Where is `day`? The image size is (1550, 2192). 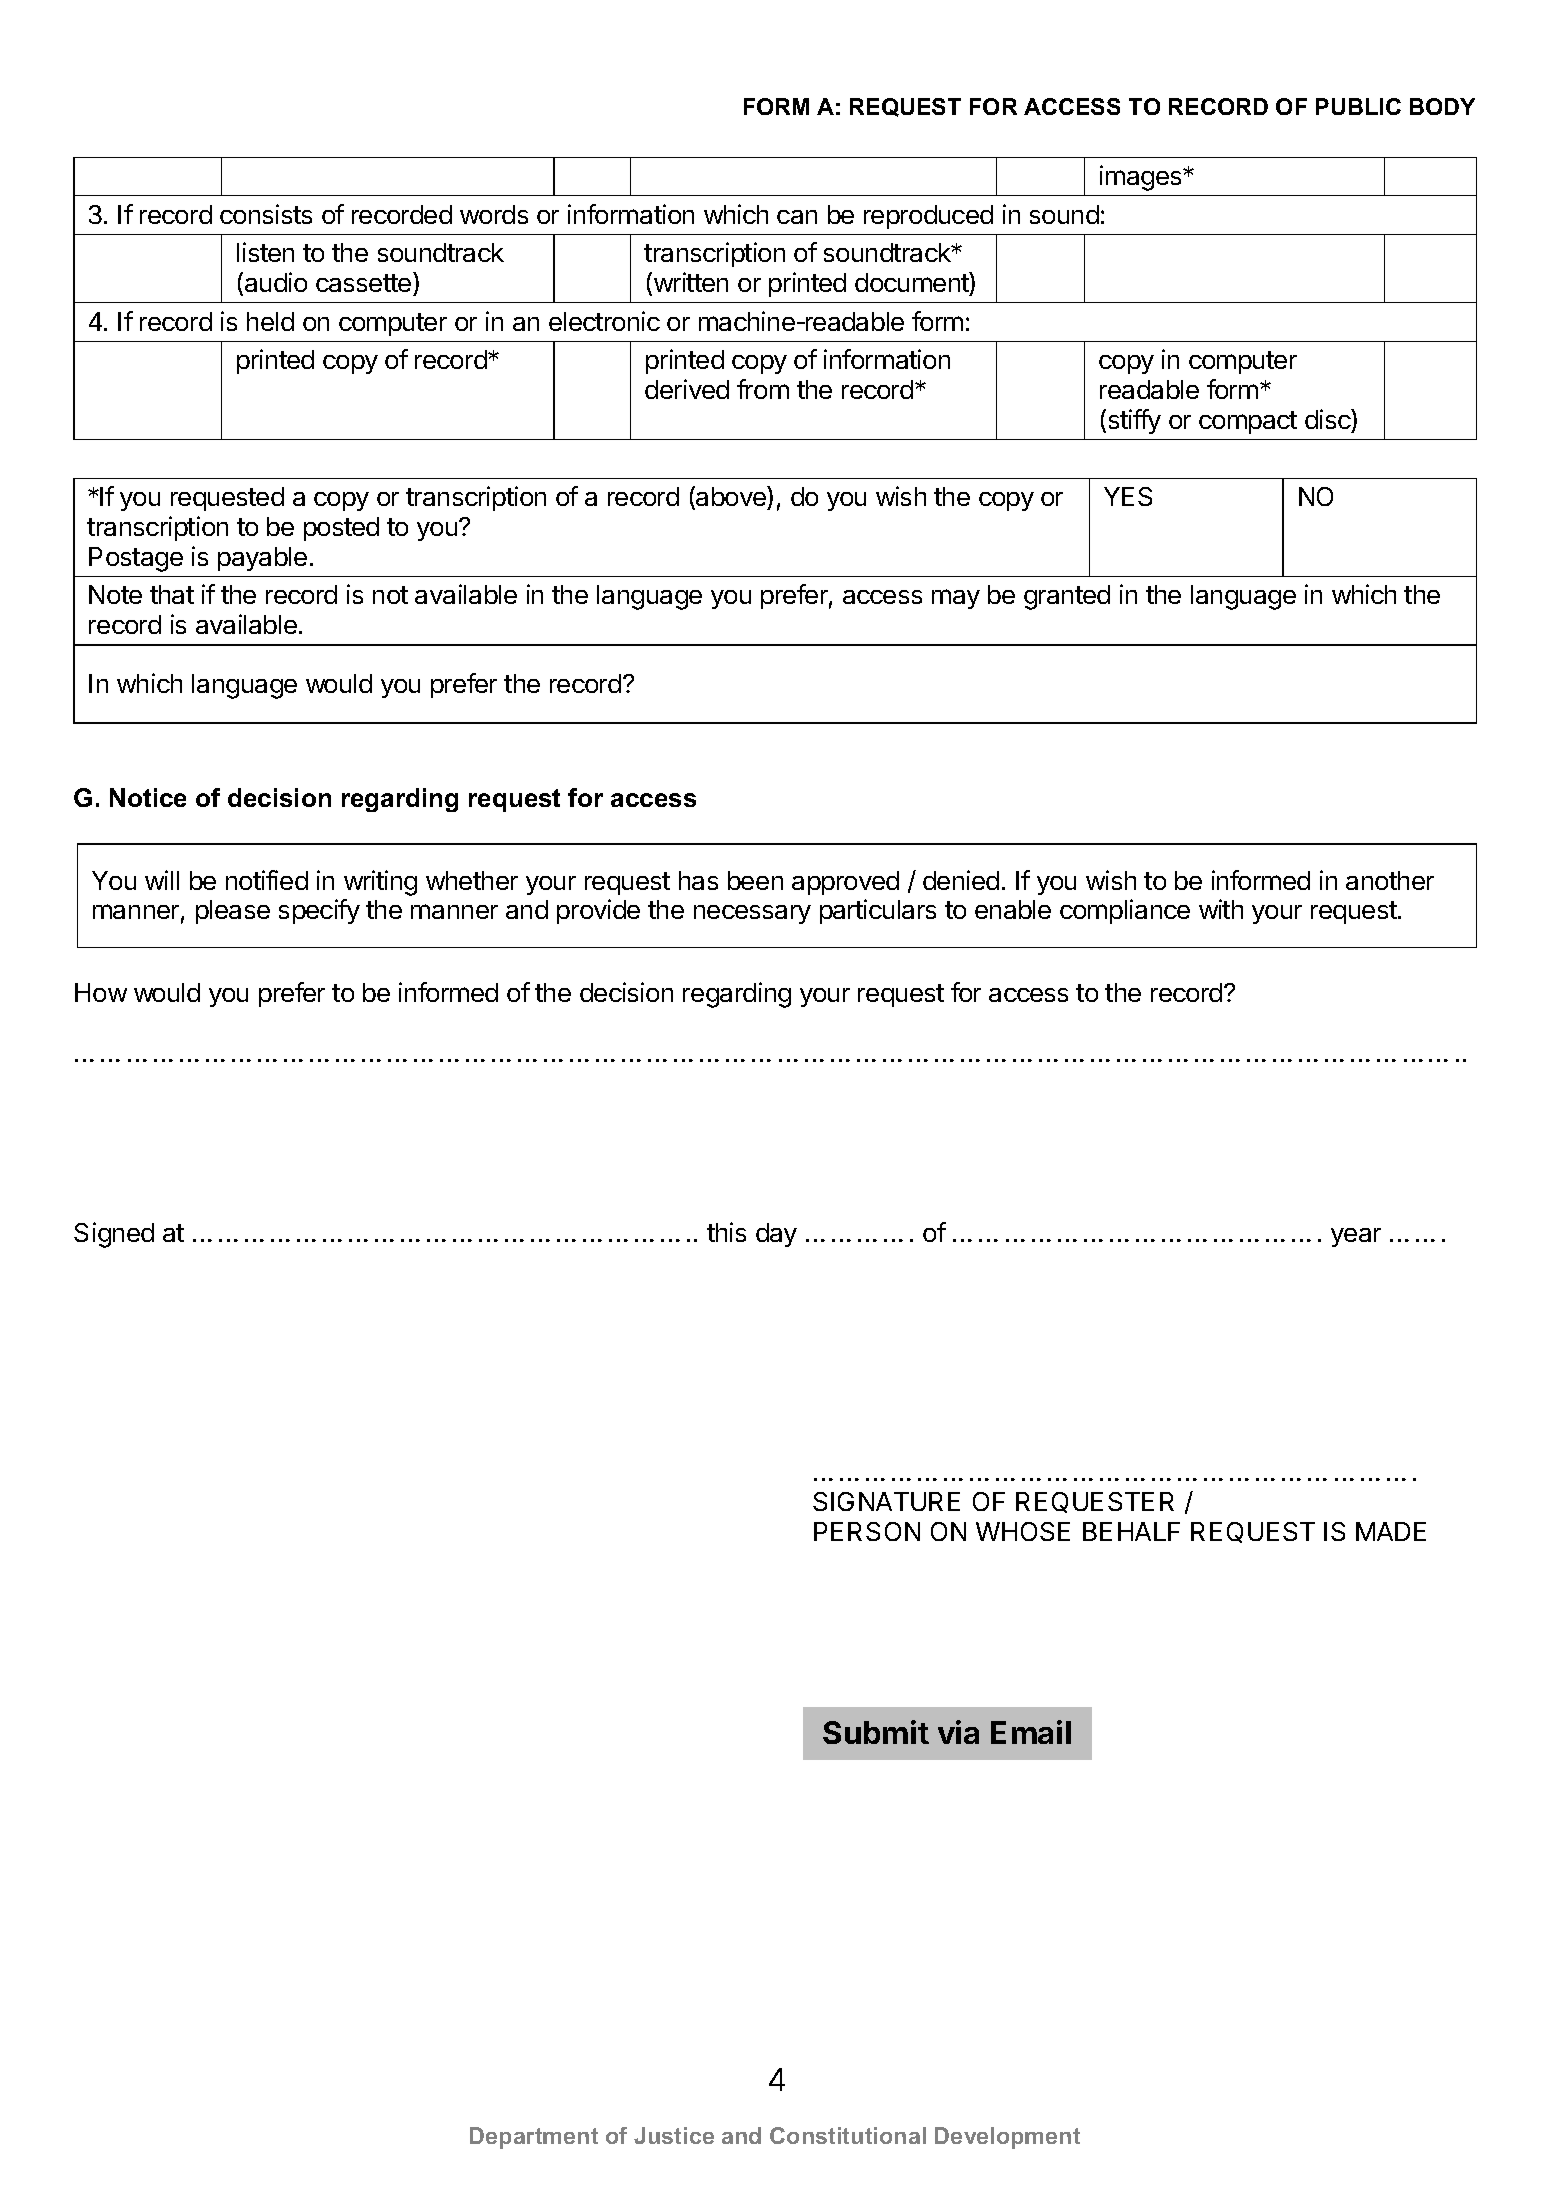 day is located at coordinates (776, 1235).
